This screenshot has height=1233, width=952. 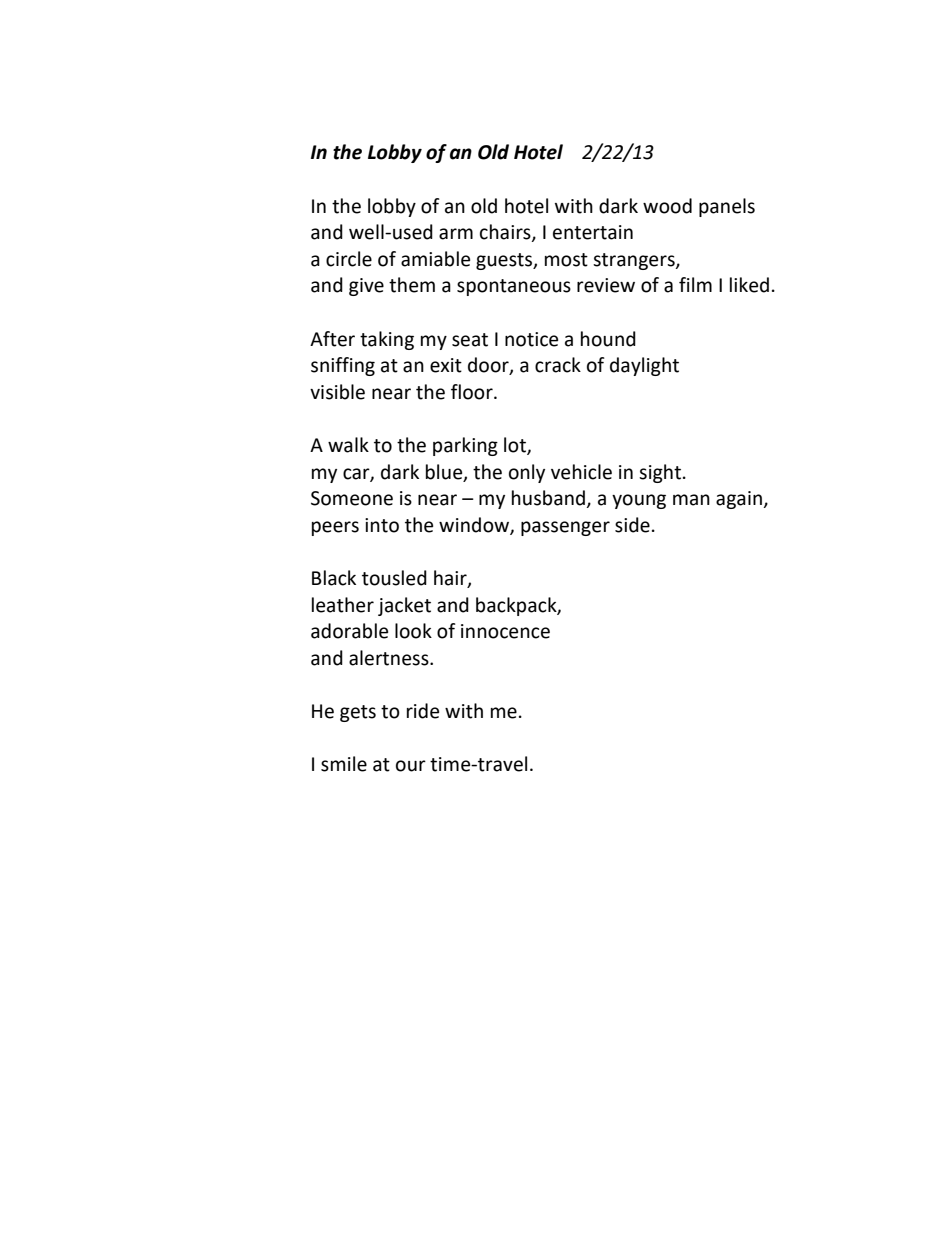 I want to click on man, so click(x=691, y=500).
